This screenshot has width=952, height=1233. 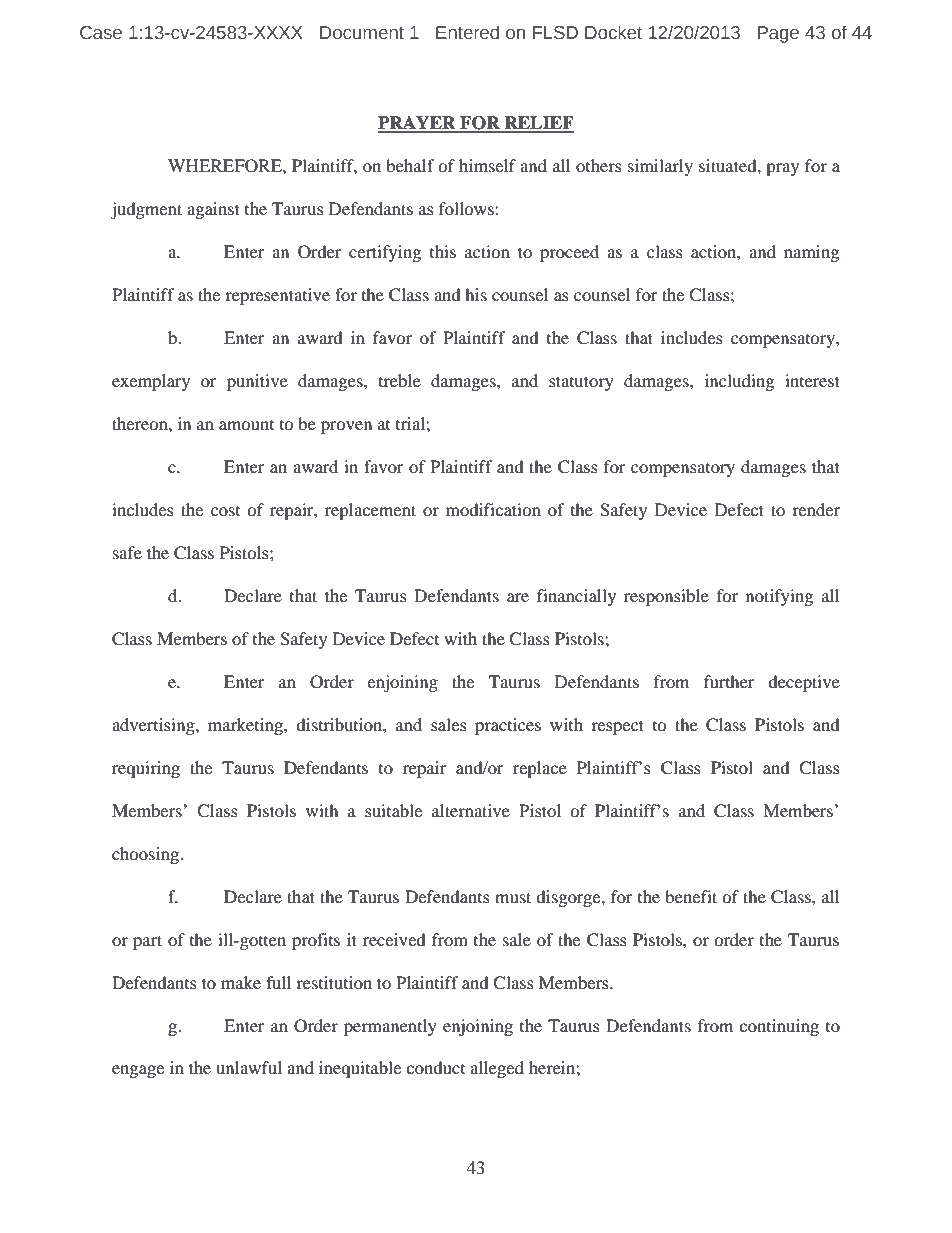 I want to click on choosing, so click(x=146, y=855).
